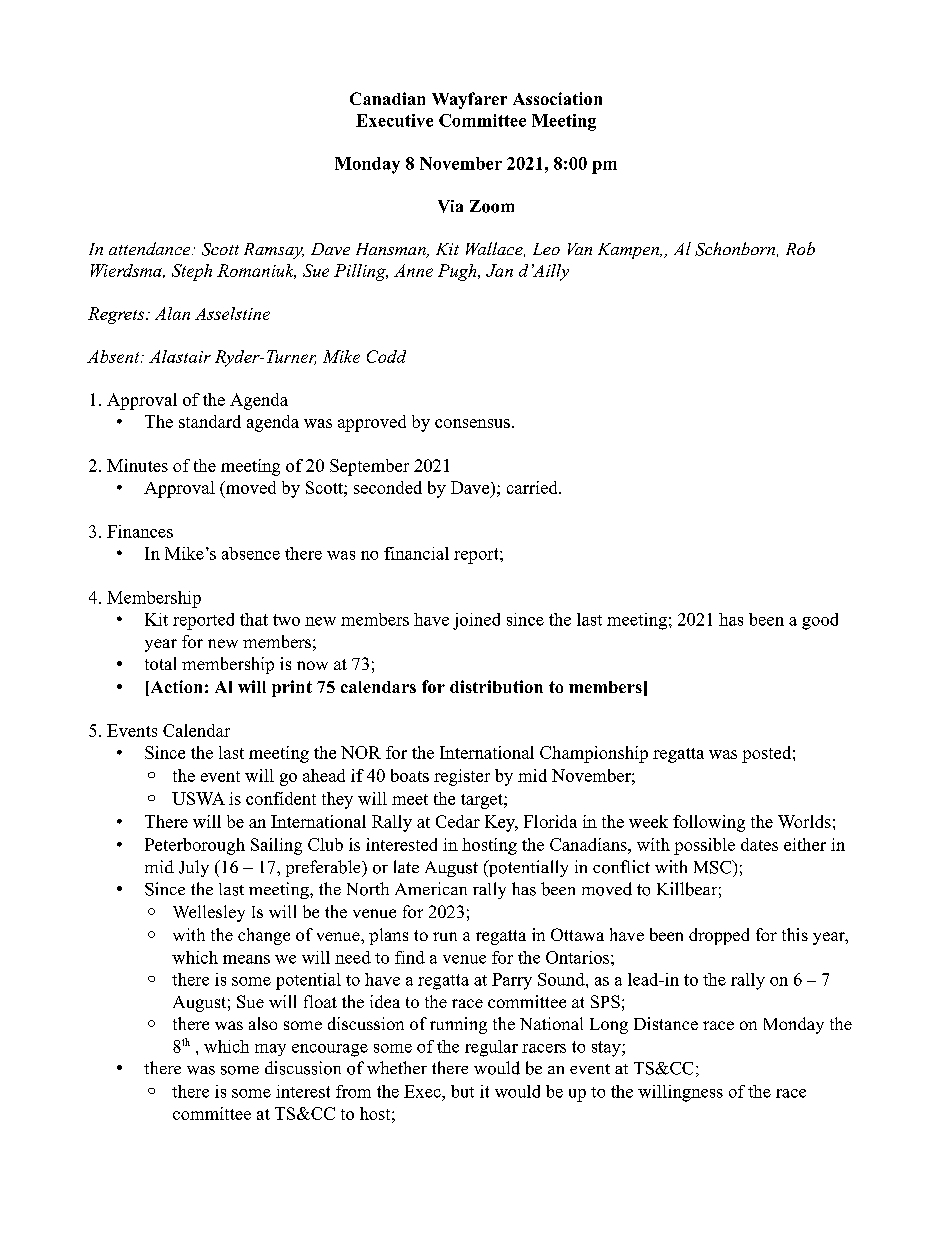 Image resolution: width=952 pixels, height=1233 pixels. I want to click on Wayfarer, so click(469, 100).
